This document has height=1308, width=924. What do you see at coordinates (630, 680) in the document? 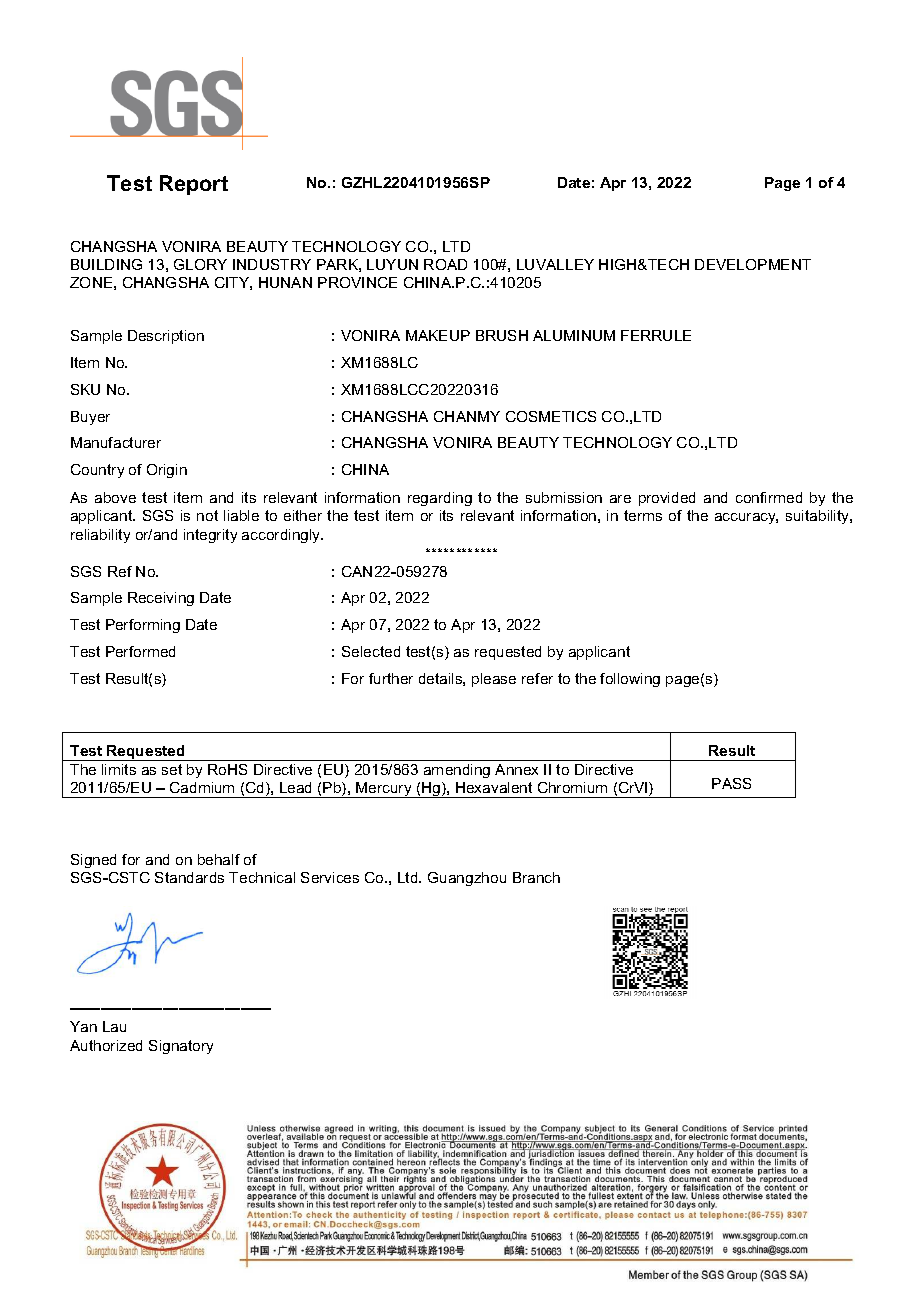
I see `following` at bounding box center [630, 680].
